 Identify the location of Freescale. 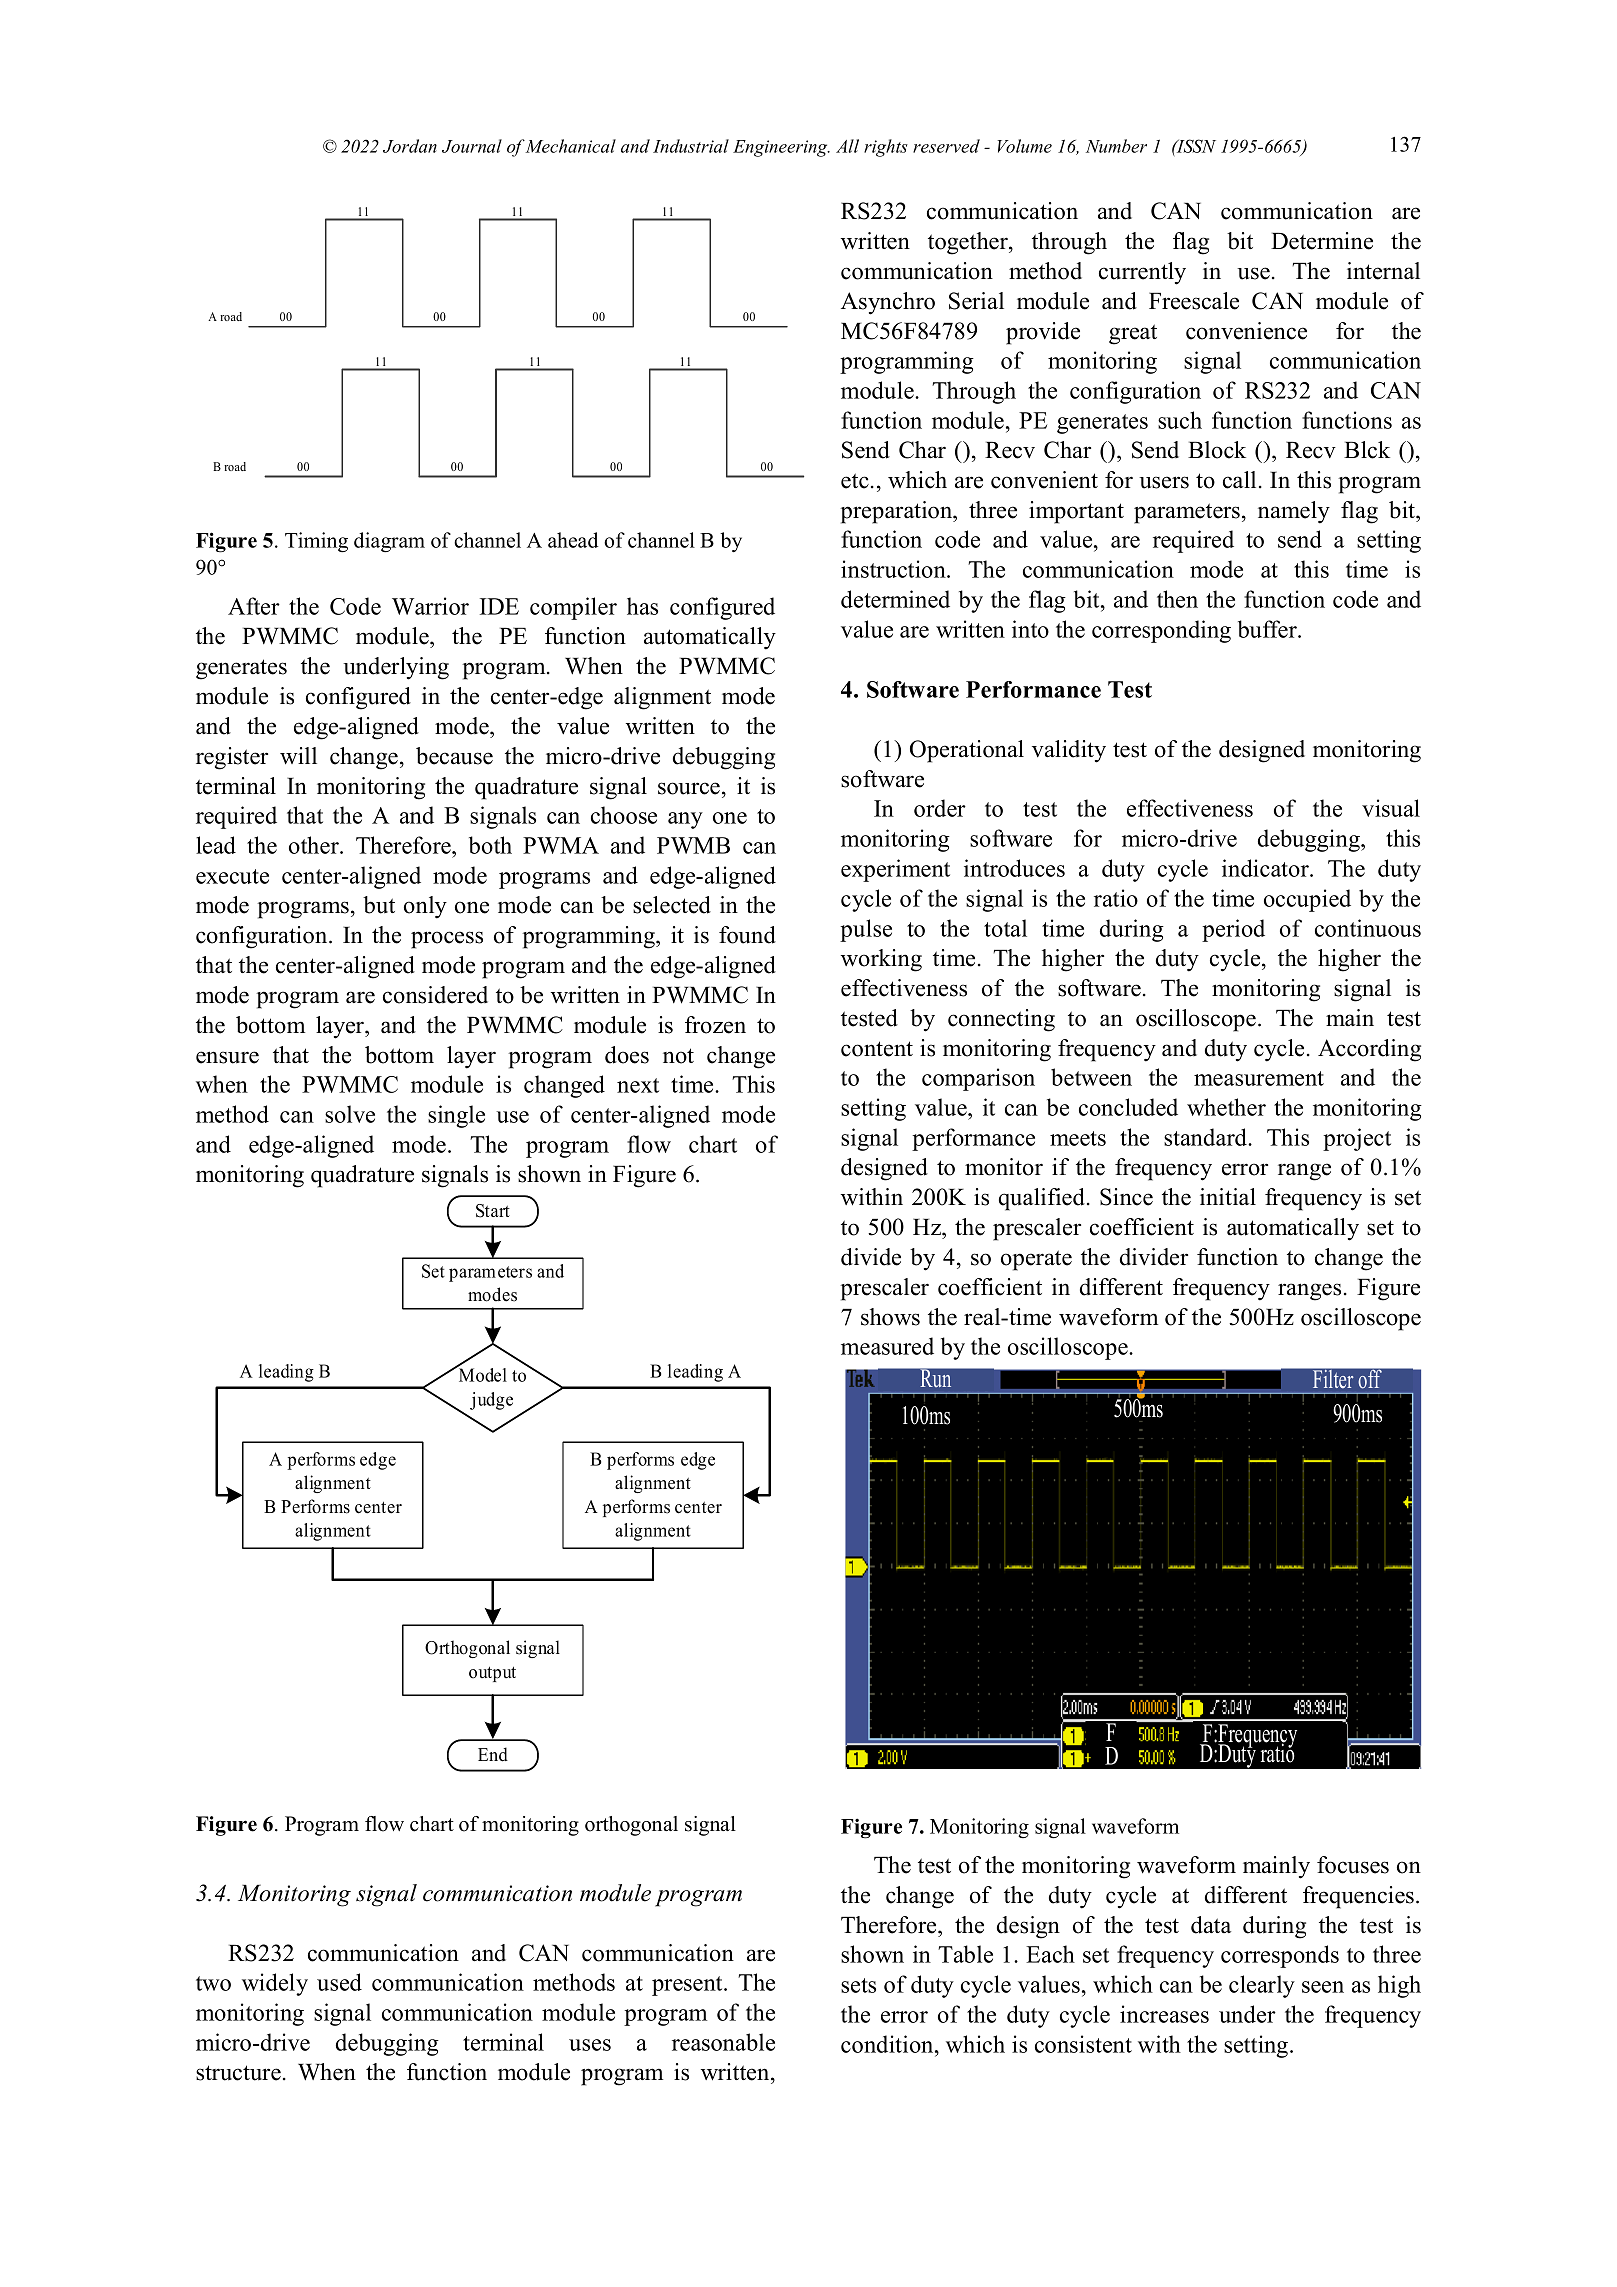
(1194, 301).
